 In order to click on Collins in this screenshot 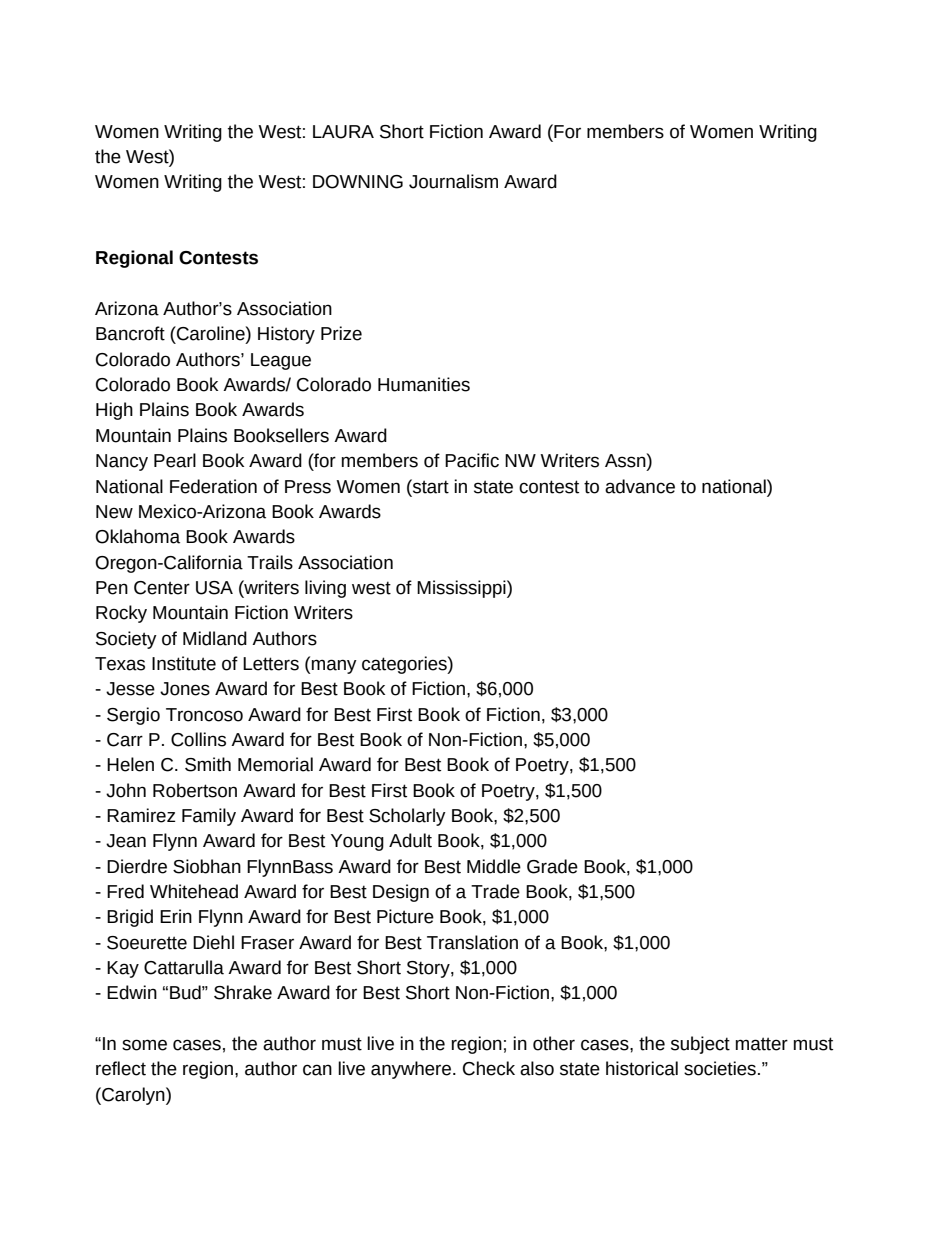, I will do `click(198, 739)`.
